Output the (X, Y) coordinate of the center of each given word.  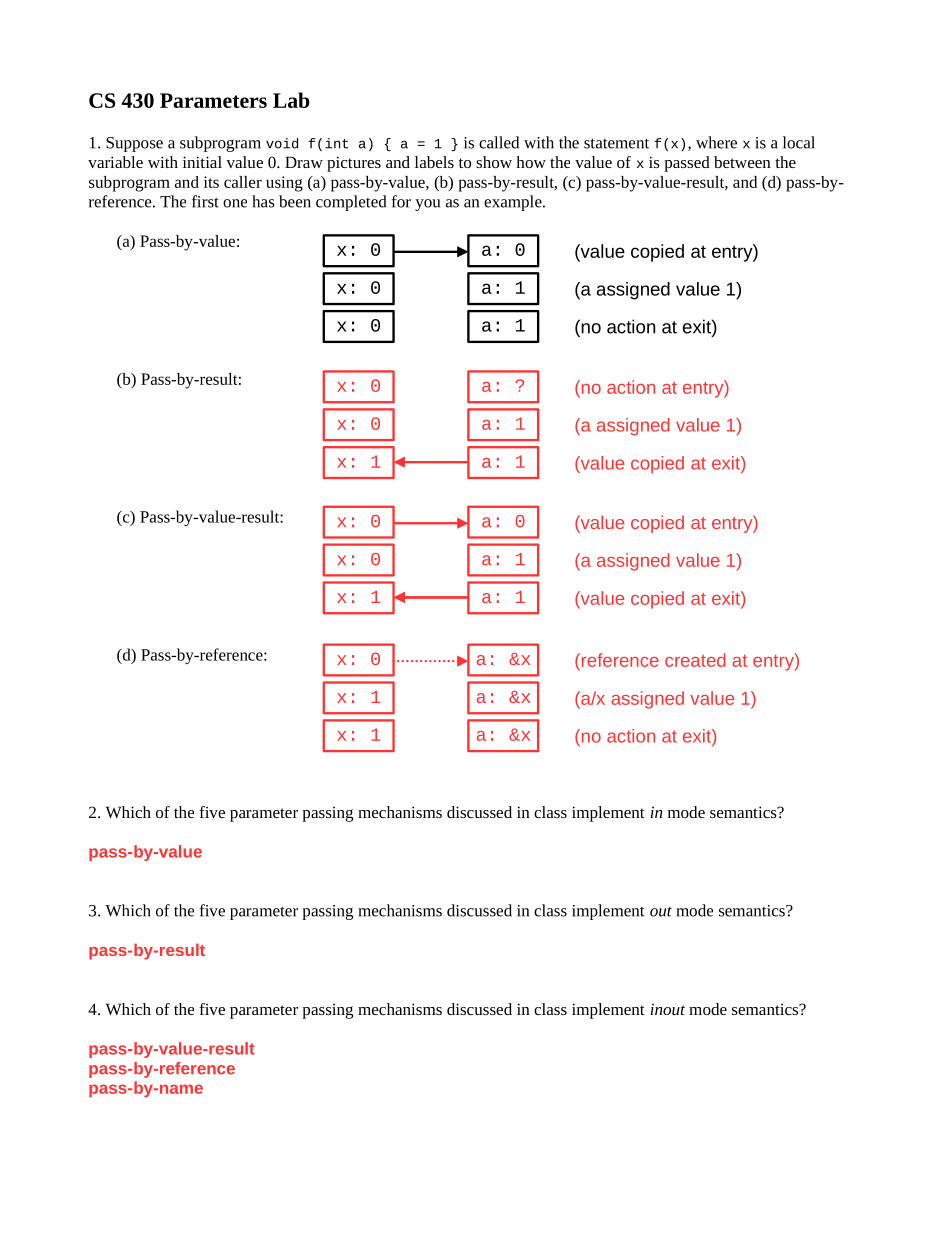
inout (667, 1009)
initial (202, 162)
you (427, 205)
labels (434, 162)
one (235, 203)
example (514, 203)
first (205, 201)
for (401, 201)
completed (351, 203)
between (742, 162)
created (695, 660)
